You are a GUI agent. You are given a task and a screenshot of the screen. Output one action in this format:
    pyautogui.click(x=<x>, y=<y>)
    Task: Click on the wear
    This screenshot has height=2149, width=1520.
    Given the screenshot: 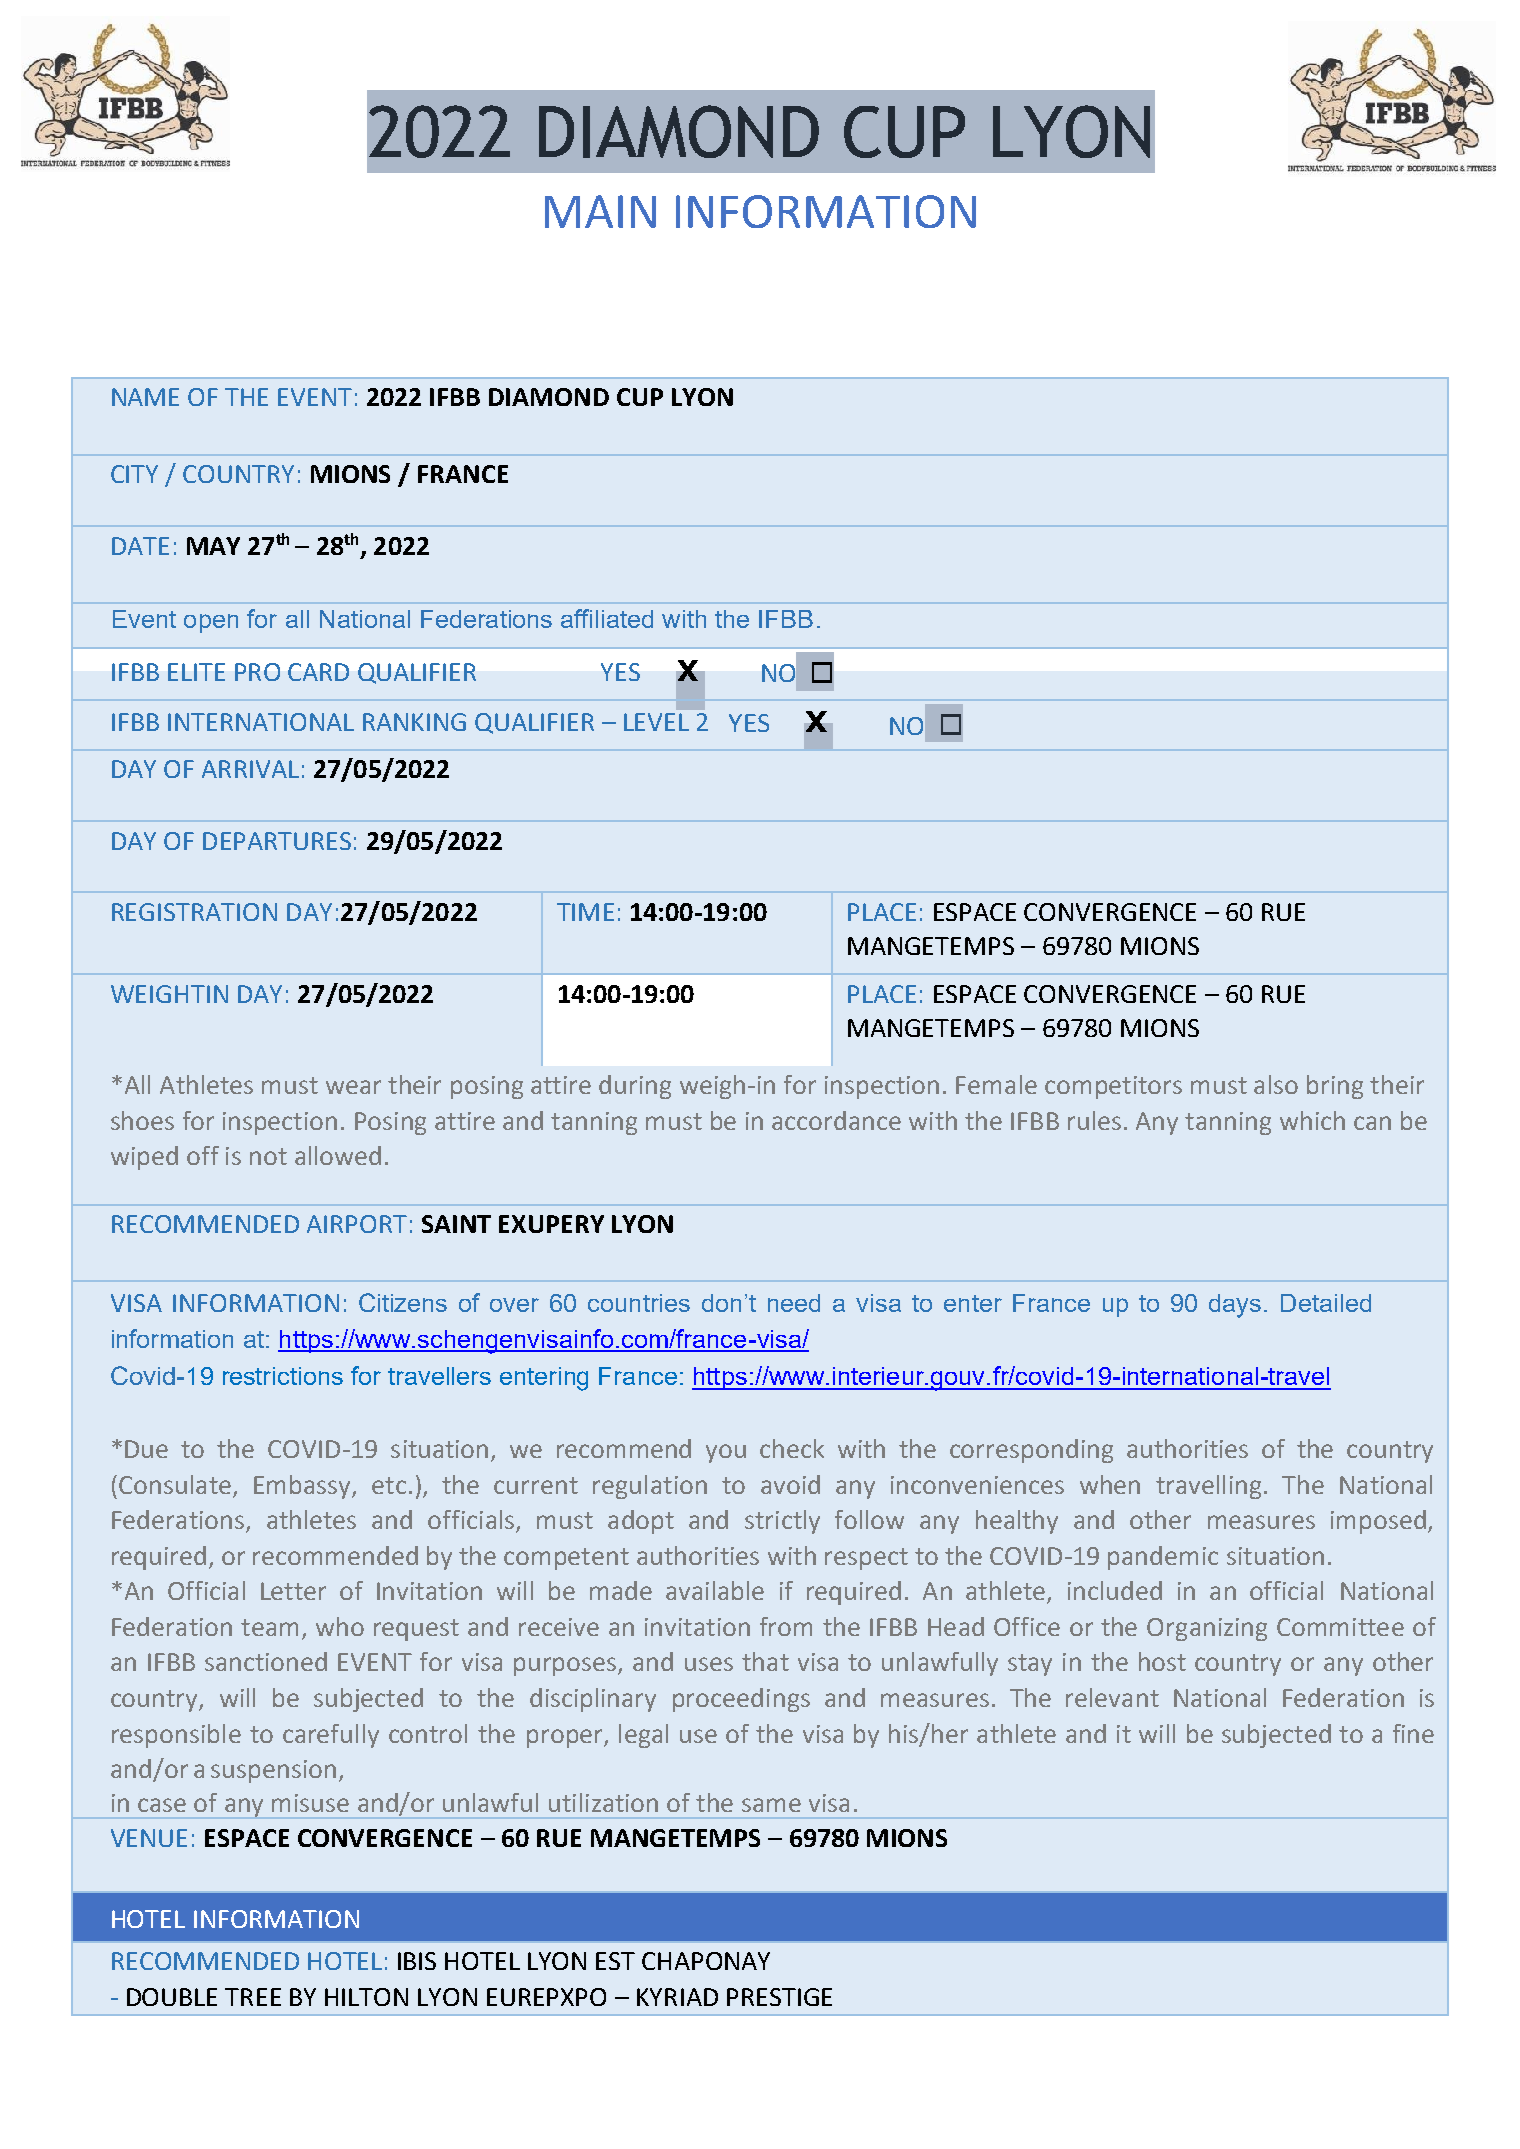 What is the action you would take?
    pyautogui.click(x=353, y=1087)
